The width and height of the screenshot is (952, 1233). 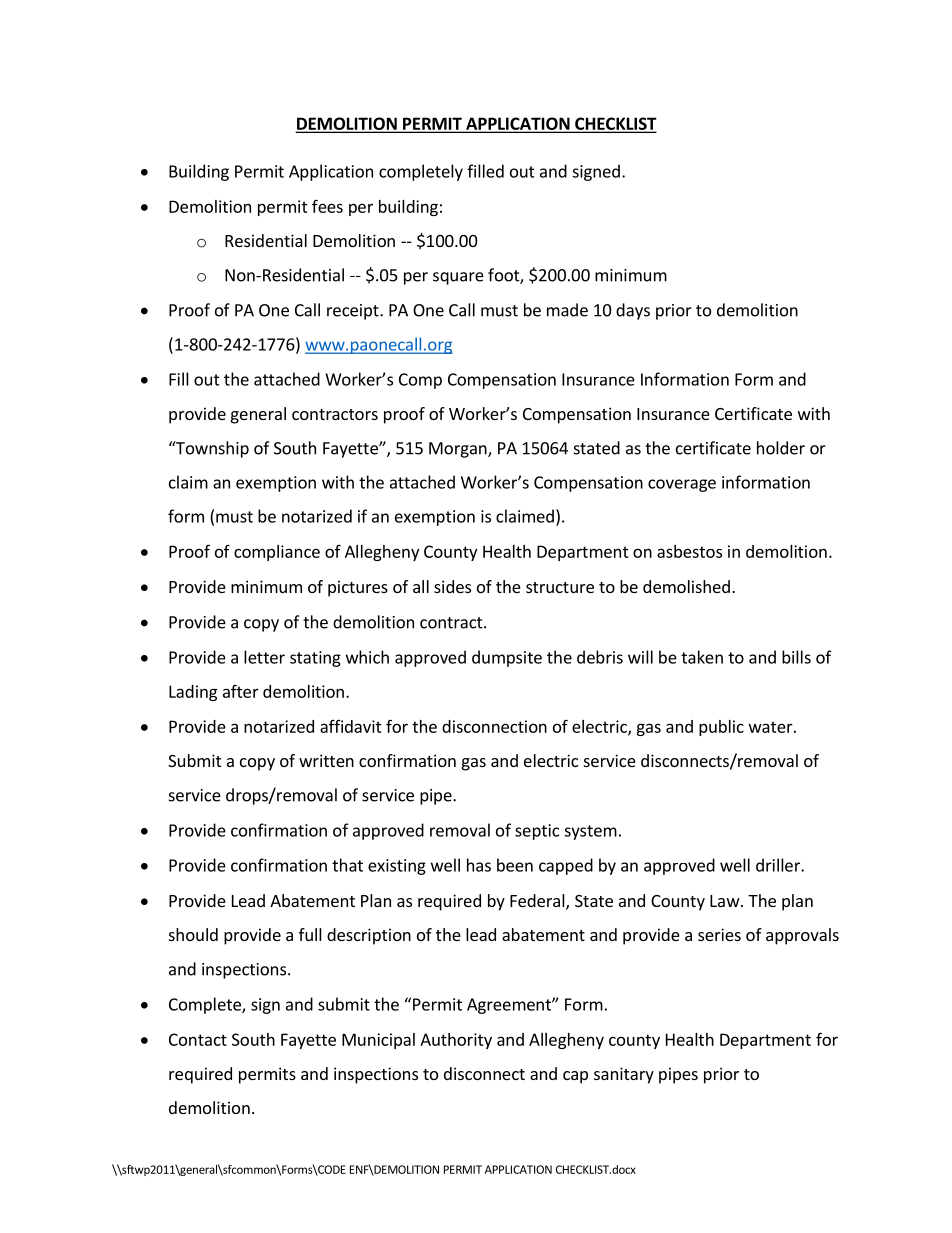 What do you see at coordinates (458, 278) in the screenshot?
I see `square` at bounding box center [458, 278].
